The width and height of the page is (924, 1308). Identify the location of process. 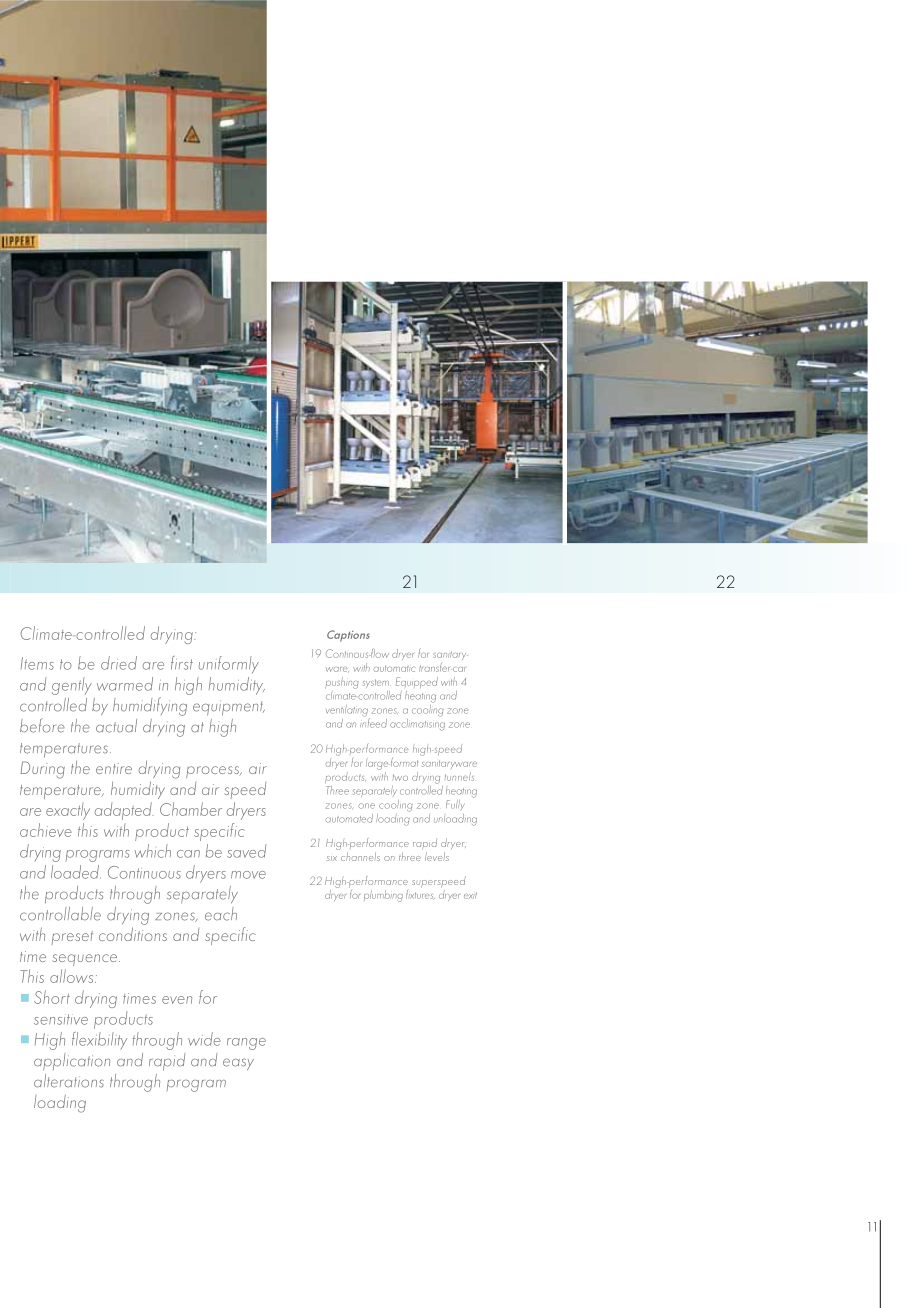
(214, 772).
